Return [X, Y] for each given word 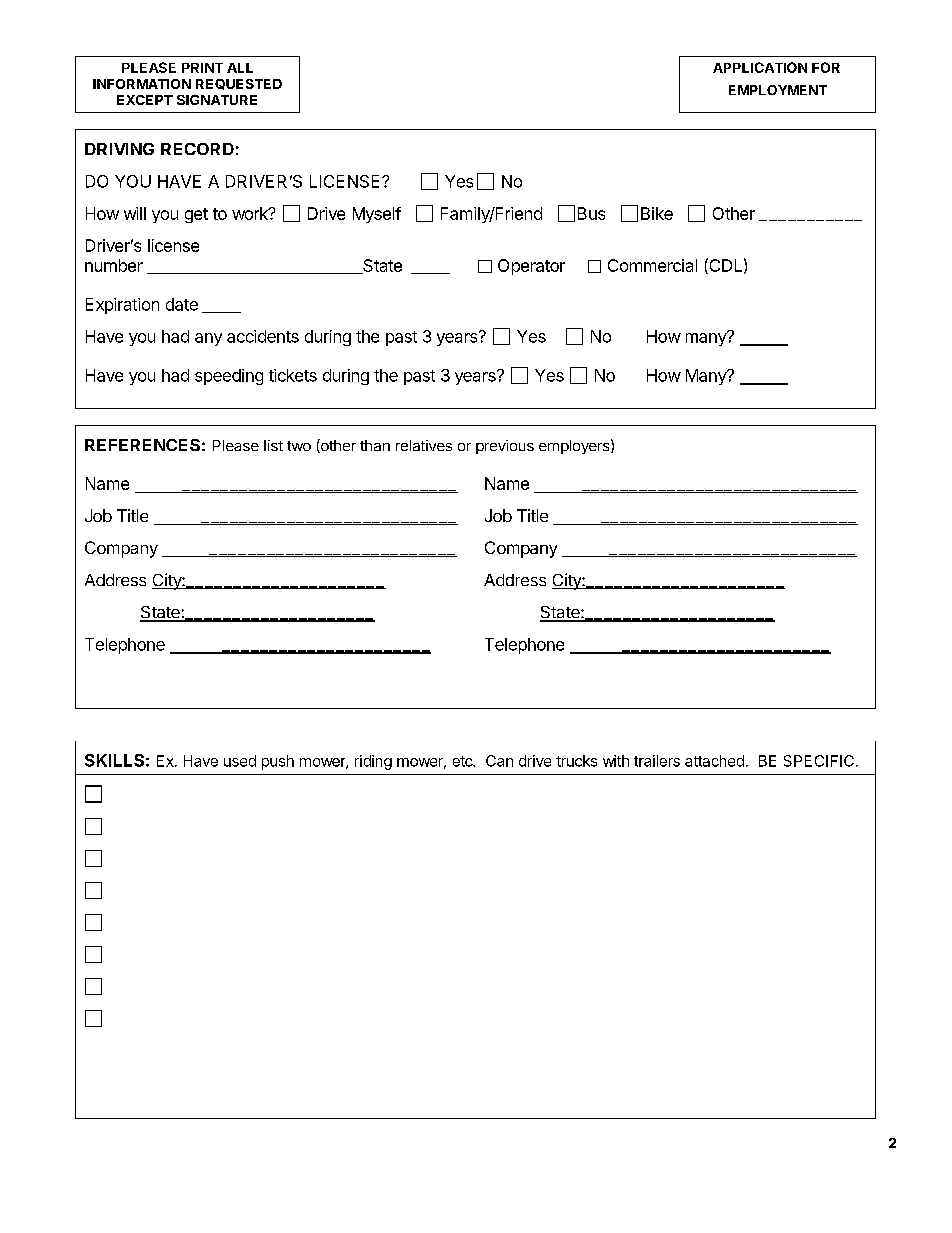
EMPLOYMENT [778, 90]
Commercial [652, 265]
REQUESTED [239, 84]
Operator [531, 267]
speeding [229, 377]
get [196, 215]
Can [499, 761]
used [240, 761]
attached [714, 761]
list [273, 445]
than [375, 445]
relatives [424, 445]
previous [505, 447]
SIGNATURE [217, 100]
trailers [657, 761]
